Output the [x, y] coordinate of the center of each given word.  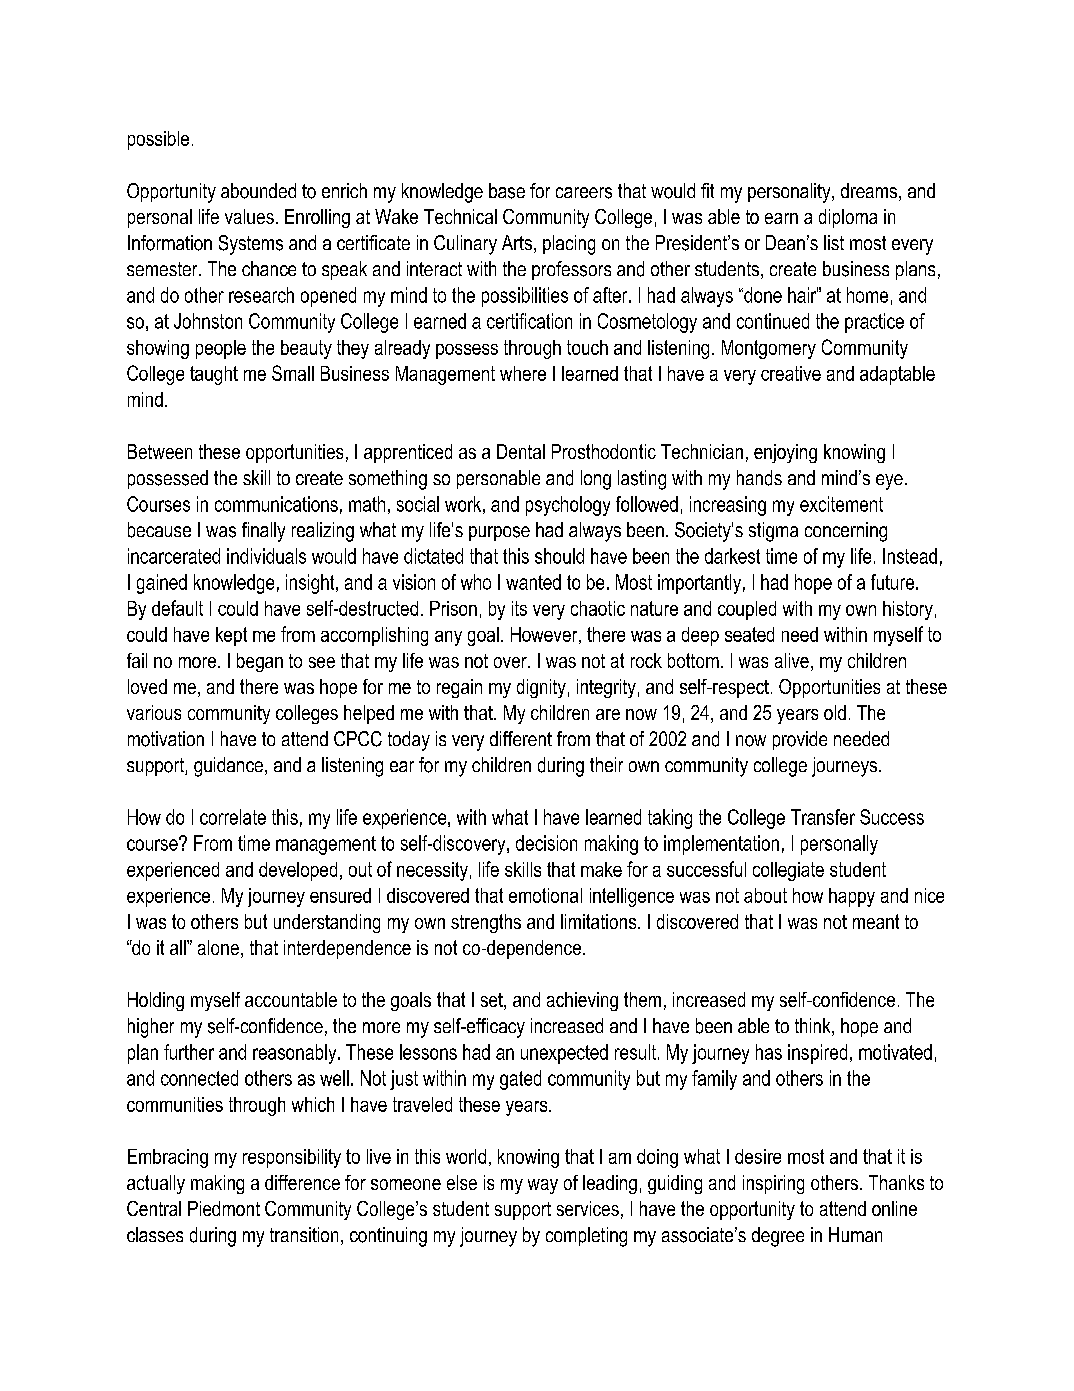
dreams [869, 190]
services [588, 1208]
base [507, 191]
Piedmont [224, 1208]
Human [855, 1234]
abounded [258, 191]
